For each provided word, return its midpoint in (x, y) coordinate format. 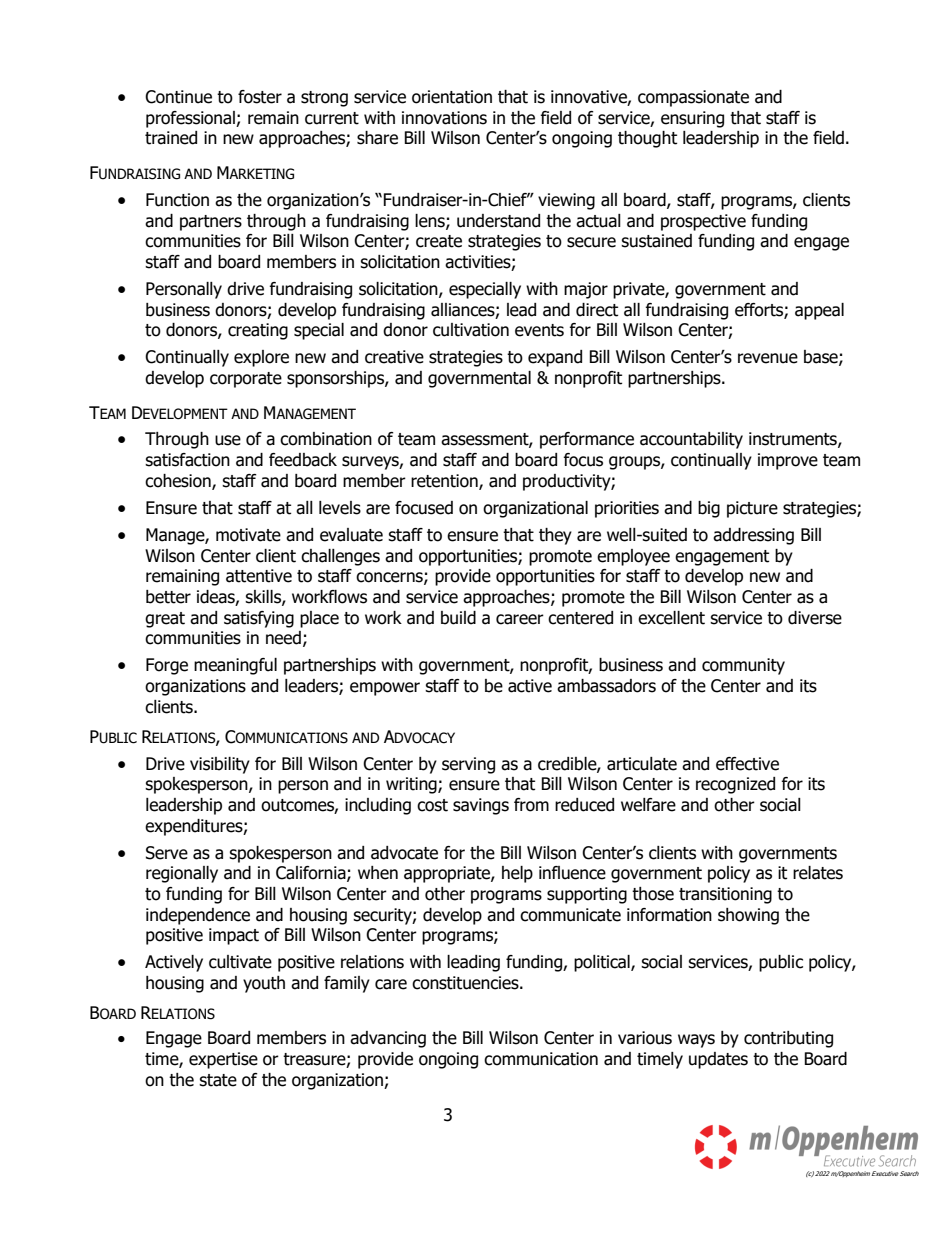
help (517, 874)
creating (258, 331)
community (743, 666)
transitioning (725, 895)
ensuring (692, 119)
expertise (223, 1060)
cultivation (471, 330)
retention (445, 482)
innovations (444, 118)
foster (260, 97)
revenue (768, 358)
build (458, 618)
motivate (248, 535)
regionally (182, 874)
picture (752, 509)
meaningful (235, 666)
